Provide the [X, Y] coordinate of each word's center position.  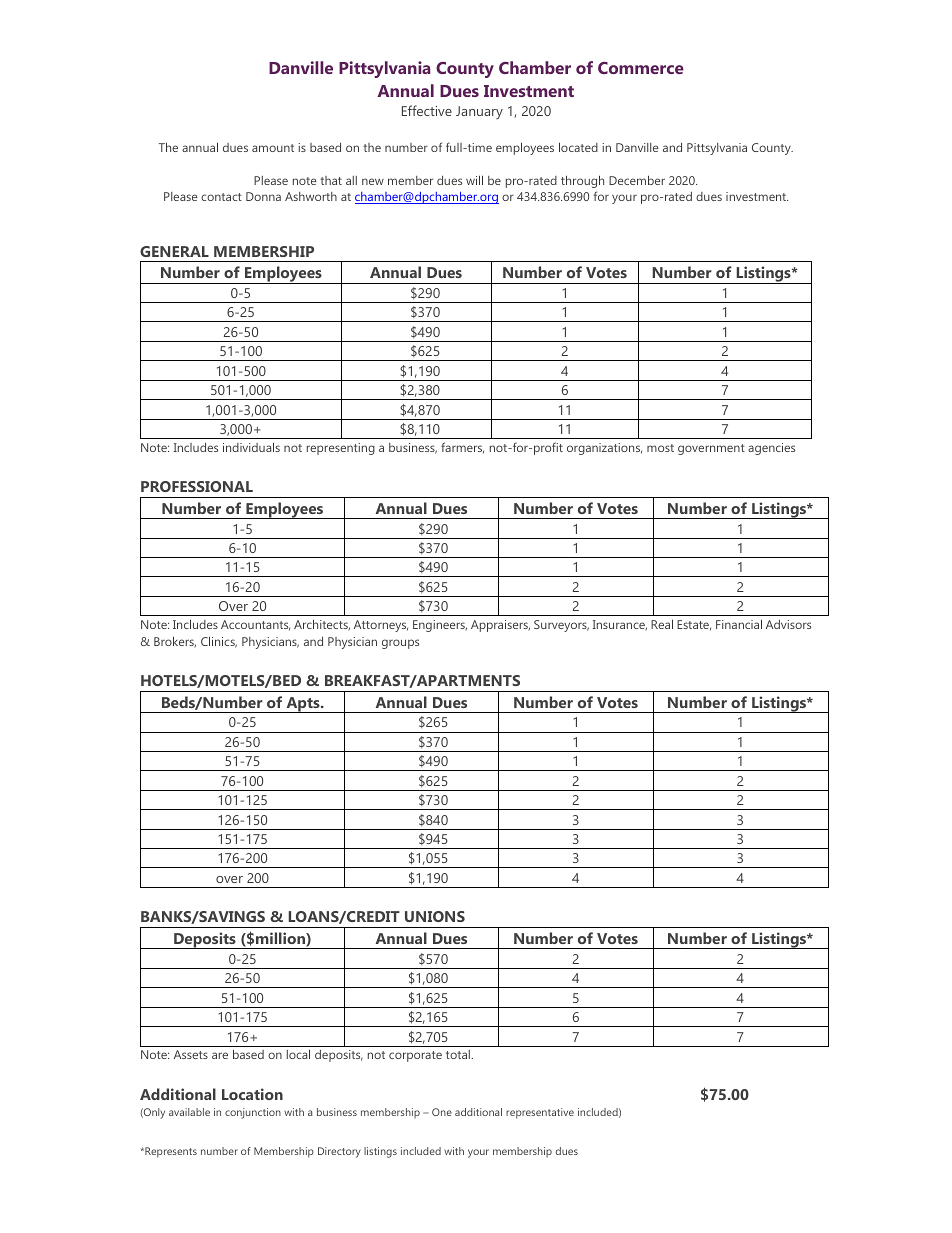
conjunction [253, 1113]
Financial [739, 624]
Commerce [641, 68]
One [442, 1112]
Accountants [255, 625]
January [479, 112]
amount [273, 148]
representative [540, 1113]
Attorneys [381, 626]
